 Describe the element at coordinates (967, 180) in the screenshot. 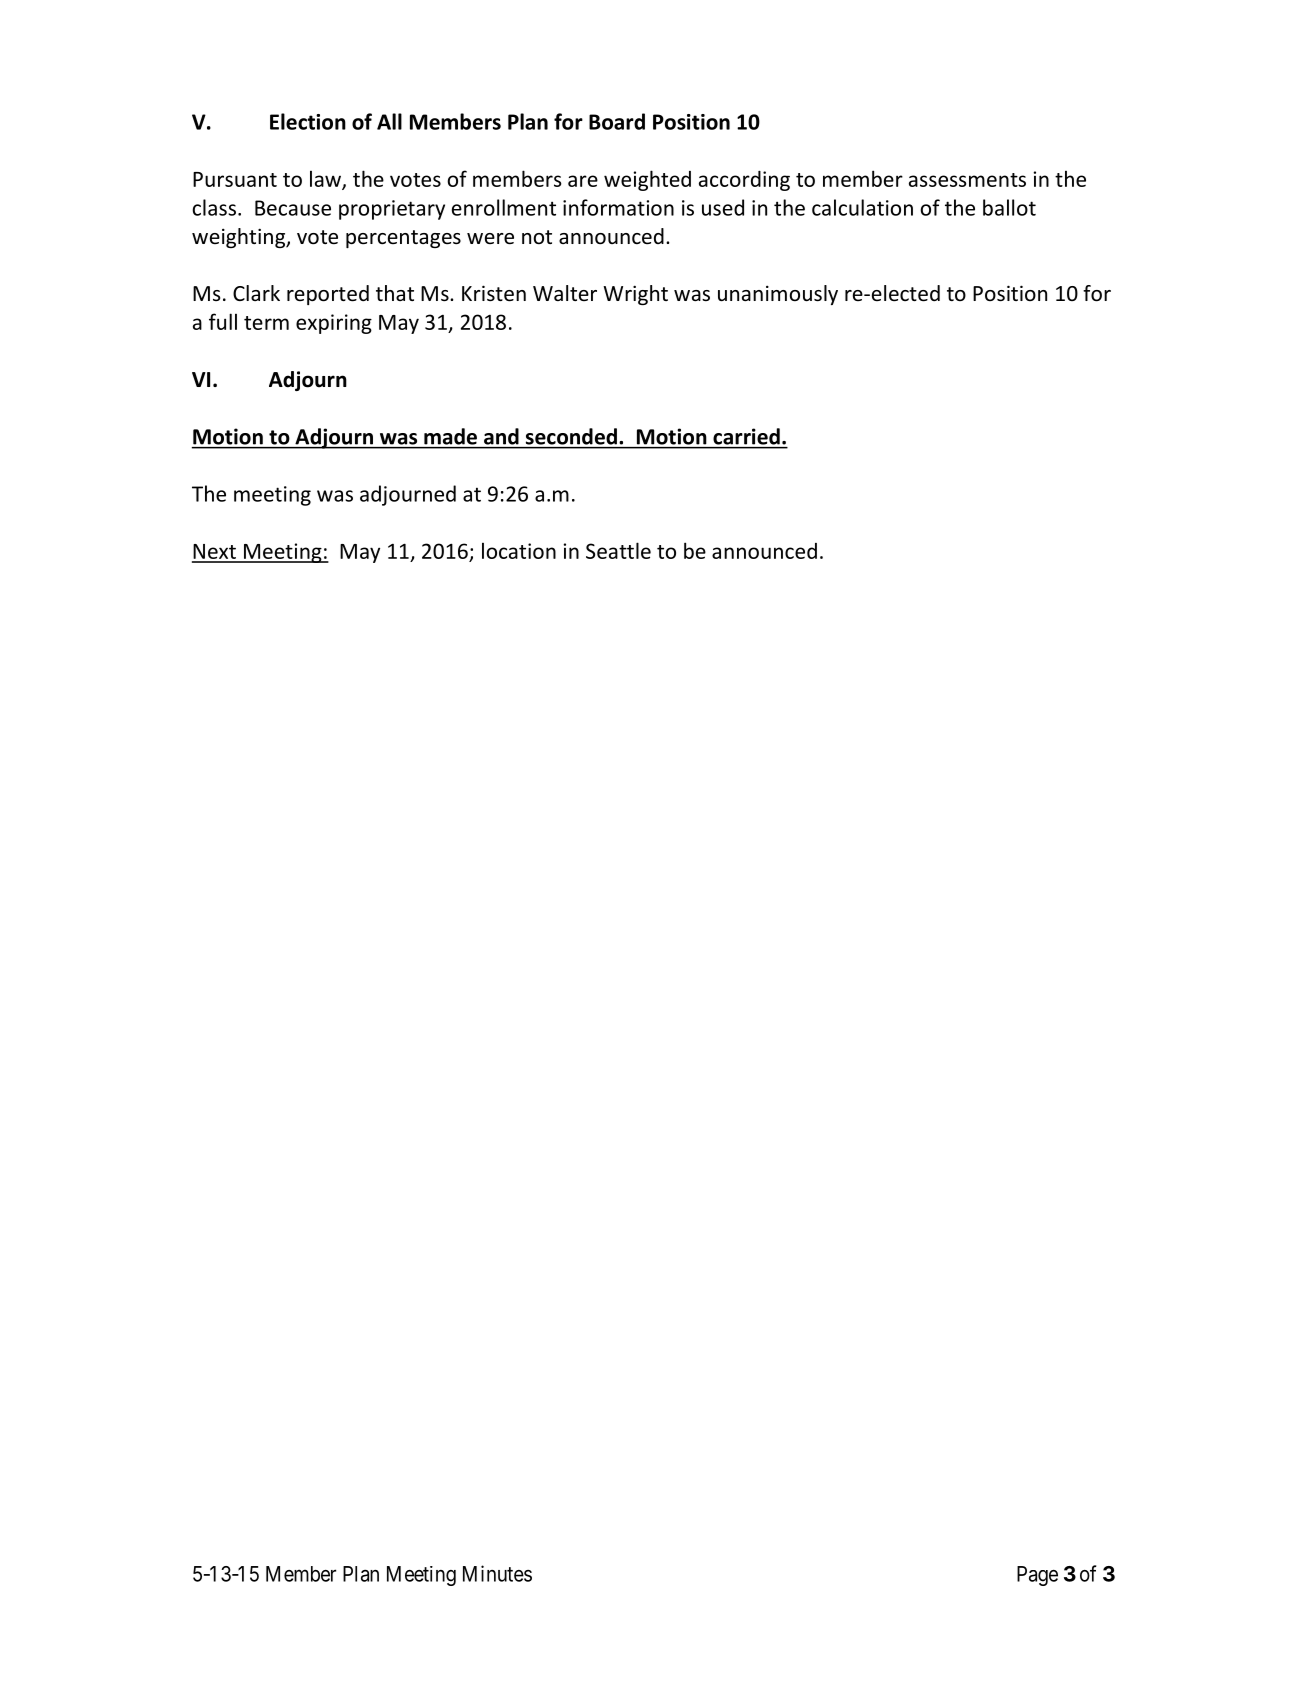

I see `assessments` at that location.
